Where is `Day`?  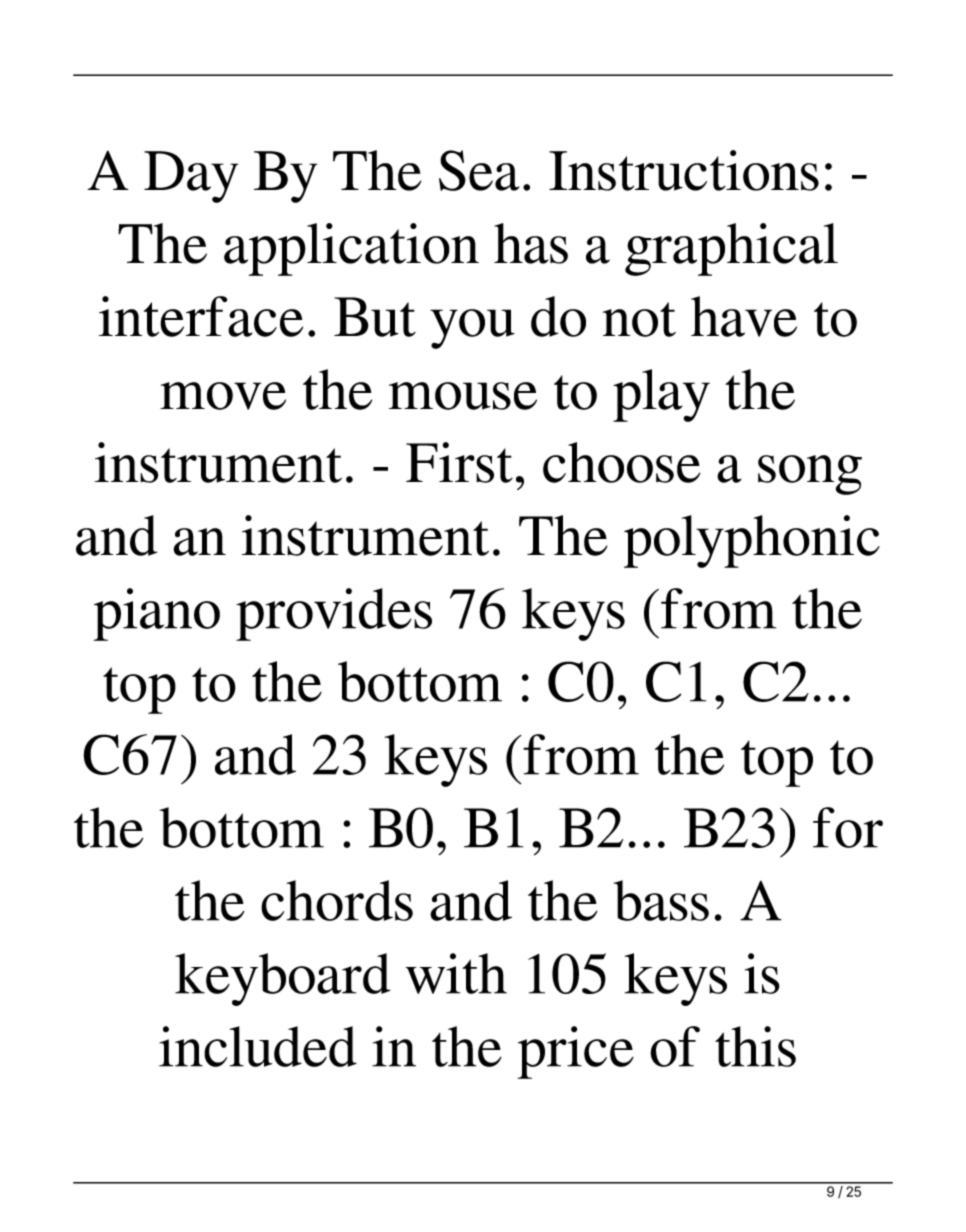 Day is located at coordinates (191, 177).
